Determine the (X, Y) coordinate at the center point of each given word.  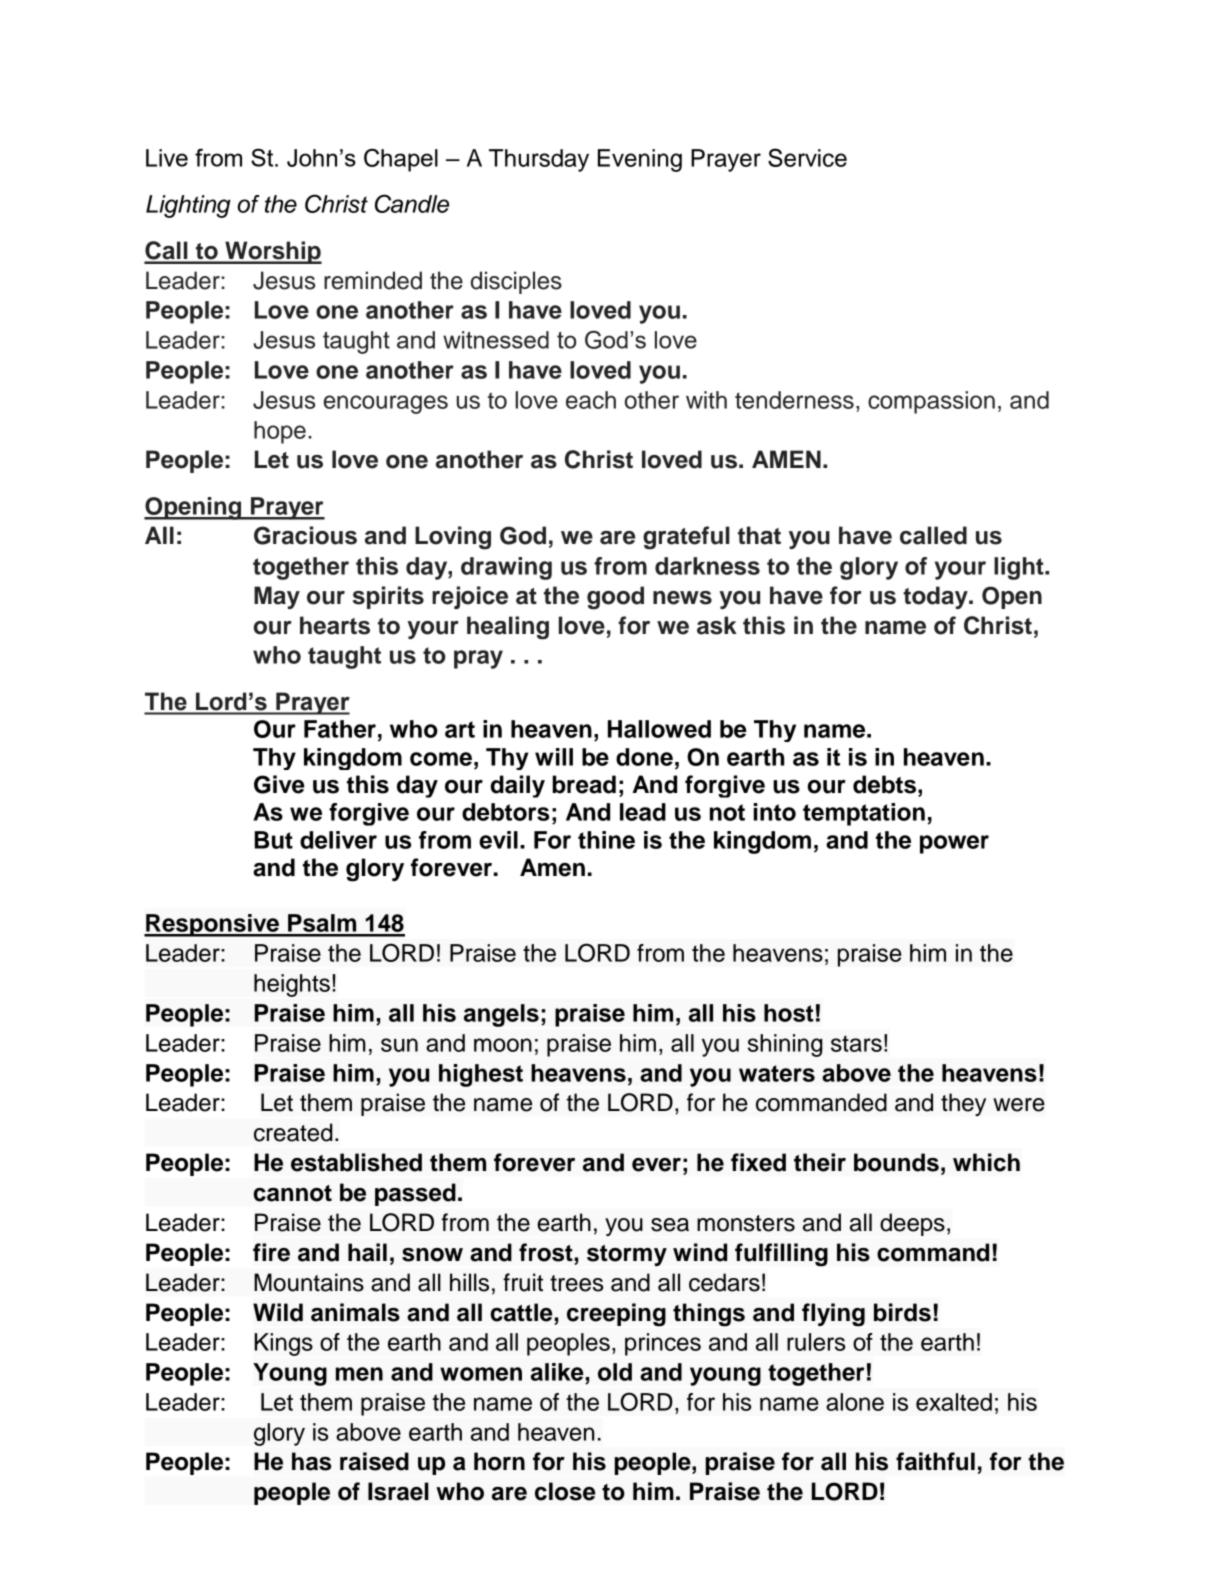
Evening (640, 160)
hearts (335, 625)
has (311, 1461)
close (565, 1491)
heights (292, 985)
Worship (272, 252)
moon (503, 1045)
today (936, 597)
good (615, 598)
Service (807, 157)
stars (856, 1043)
